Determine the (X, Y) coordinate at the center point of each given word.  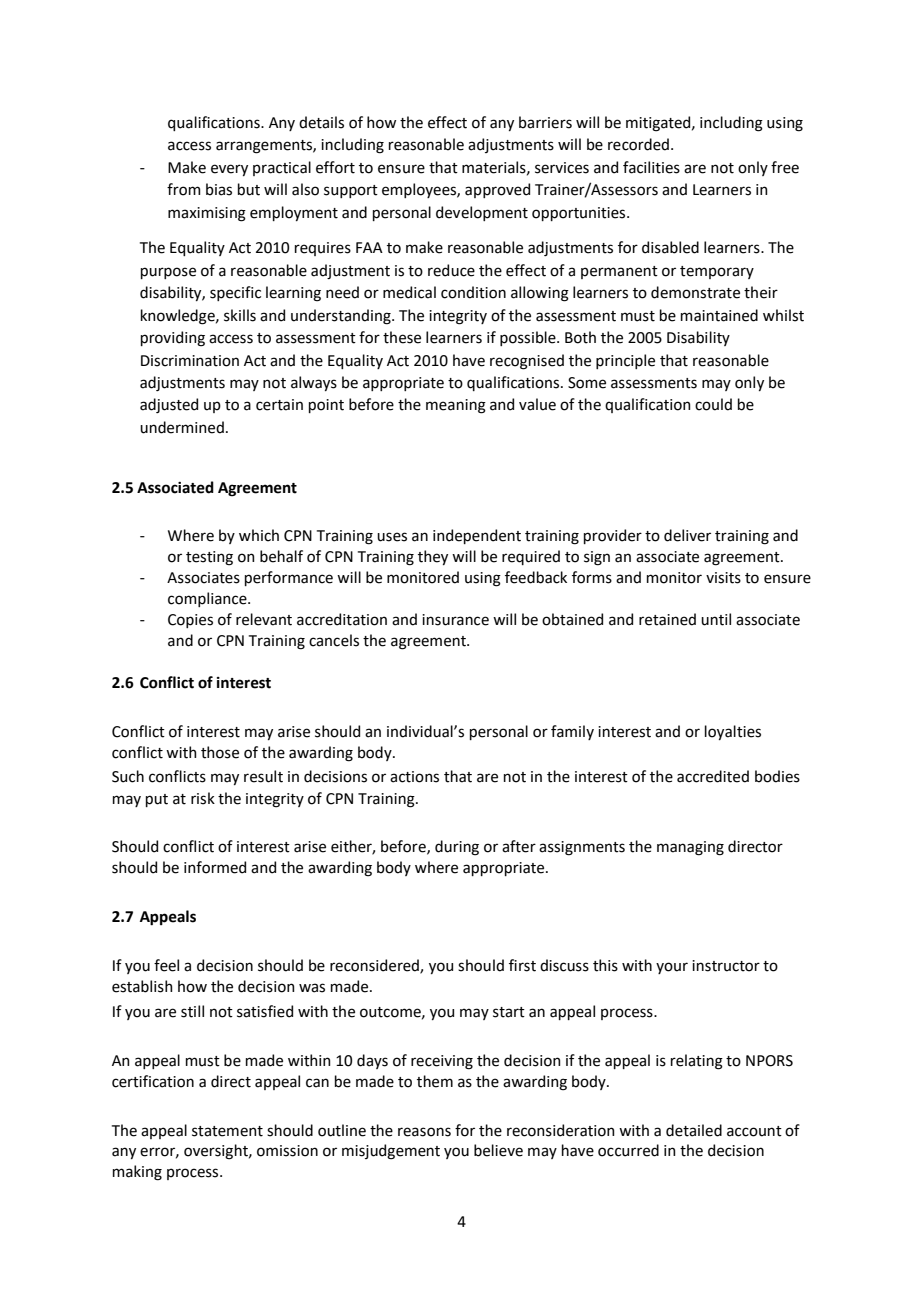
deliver (687, 535)
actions (414, 777)
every (229, 170)
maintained (719, 315)
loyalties (733, 732)
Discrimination (190, 361)
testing (209, 558)
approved (497, 190)
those (220, 752)
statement (227, 1131)
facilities (651, 167)
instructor (726, 966)
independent (477, 536)
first (522, 965)
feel (166, 965)
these (402, 337)
